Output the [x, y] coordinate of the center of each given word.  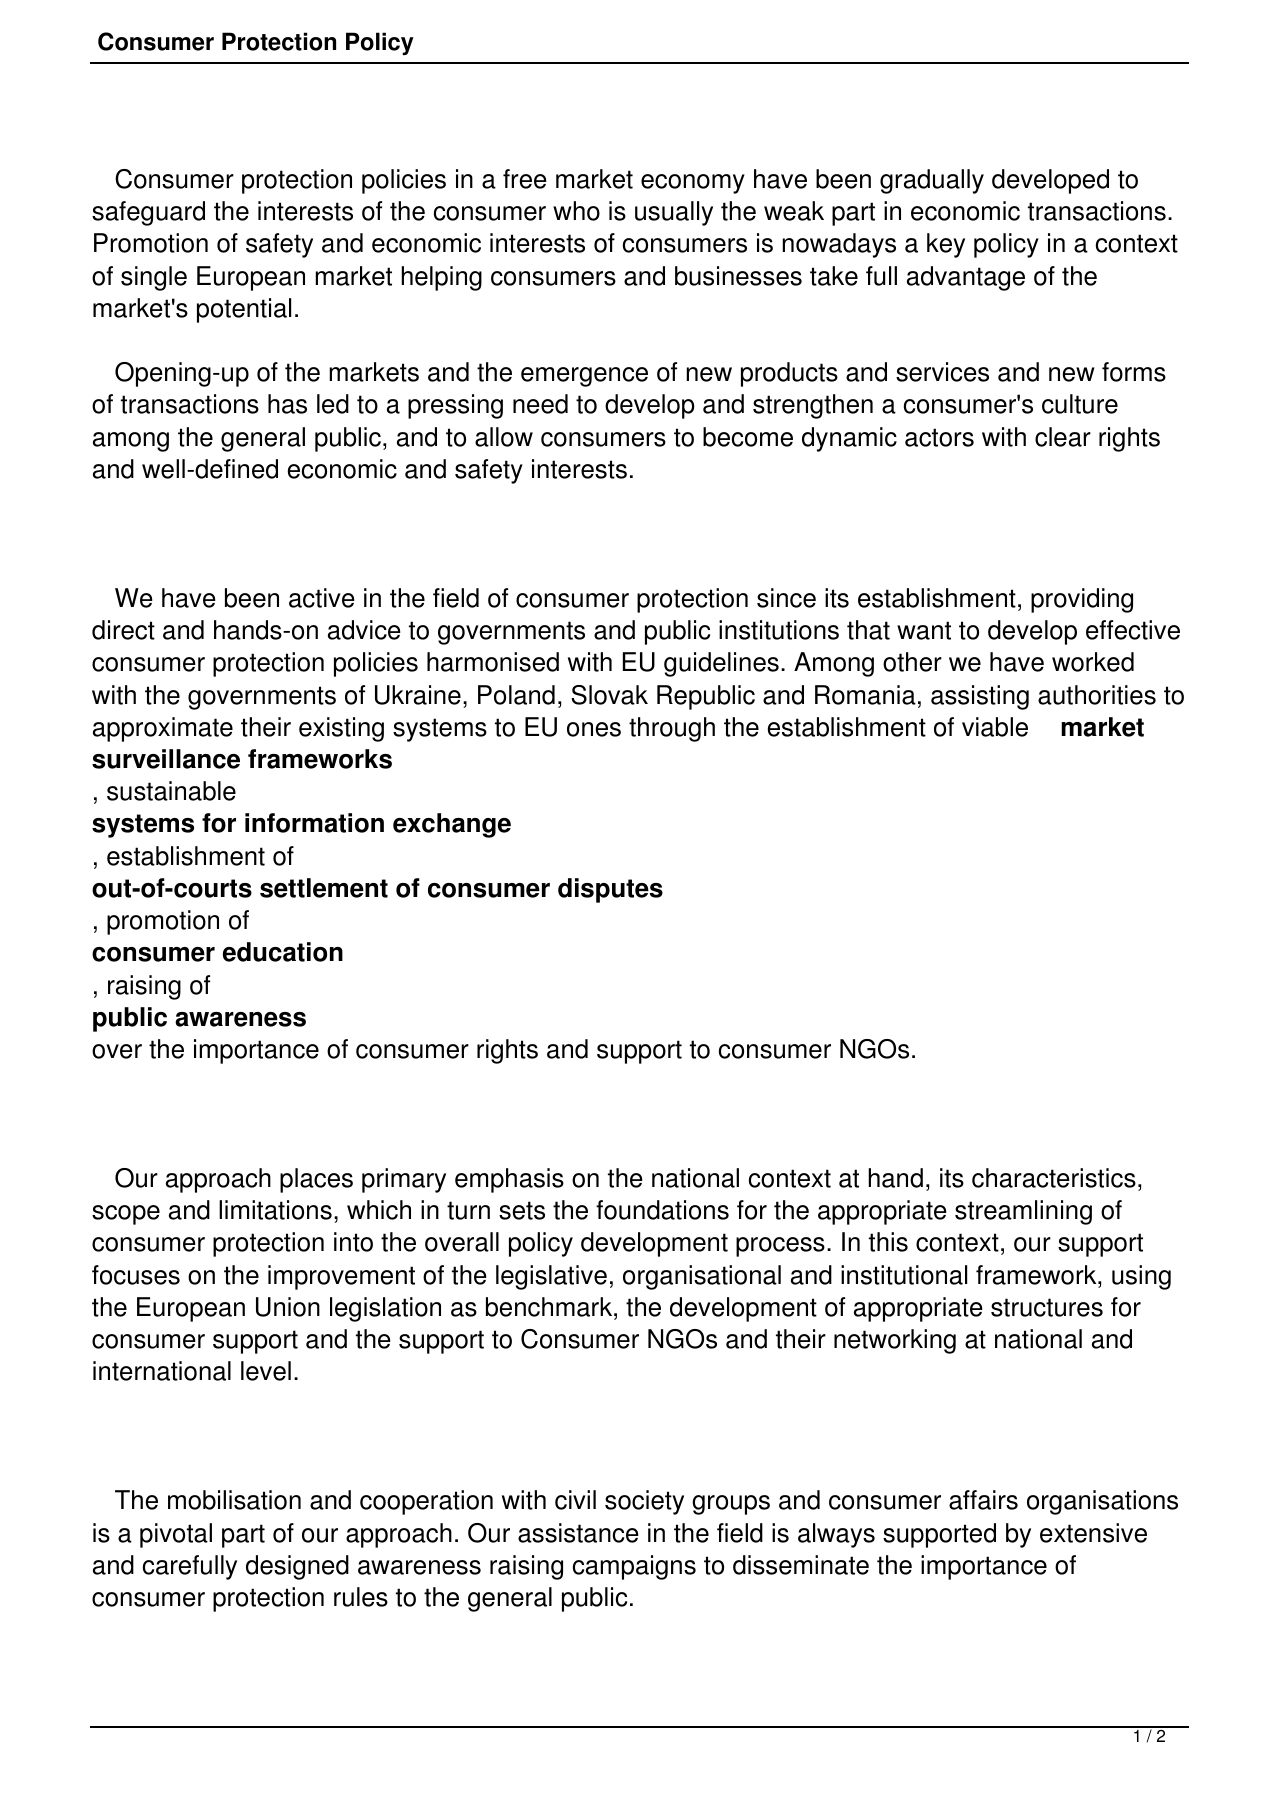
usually [674, 213]
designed [297, 1567]
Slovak [609, 695]
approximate [163, 729]
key [946, 245]
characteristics [1054, 1178]
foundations [662, 1210]
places [316, 1180]
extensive [1093, 1533]
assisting [980, 697]
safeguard [148, 213]
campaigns [634, 1567]
